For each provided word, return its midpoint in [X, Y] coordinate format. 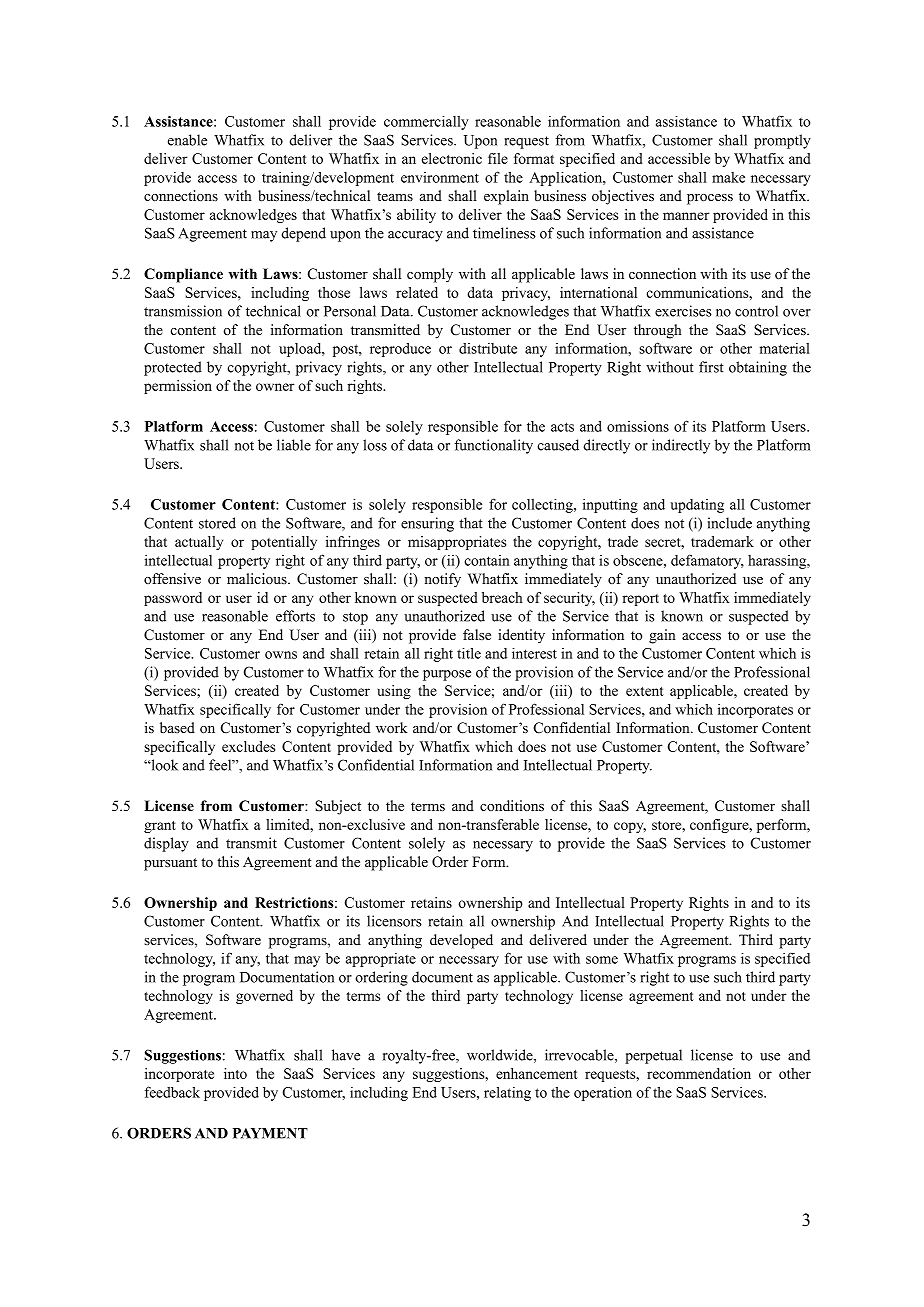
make [728, 177]
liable [294, 445]
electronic [452, 158]
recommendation [699, 1073]
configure [720, 826]
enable [187, 140]
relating [507, 1094]
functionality [493, 446]
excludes [248, 746]
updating [697, 506]
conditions [512, 805]
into [235, 1073]
